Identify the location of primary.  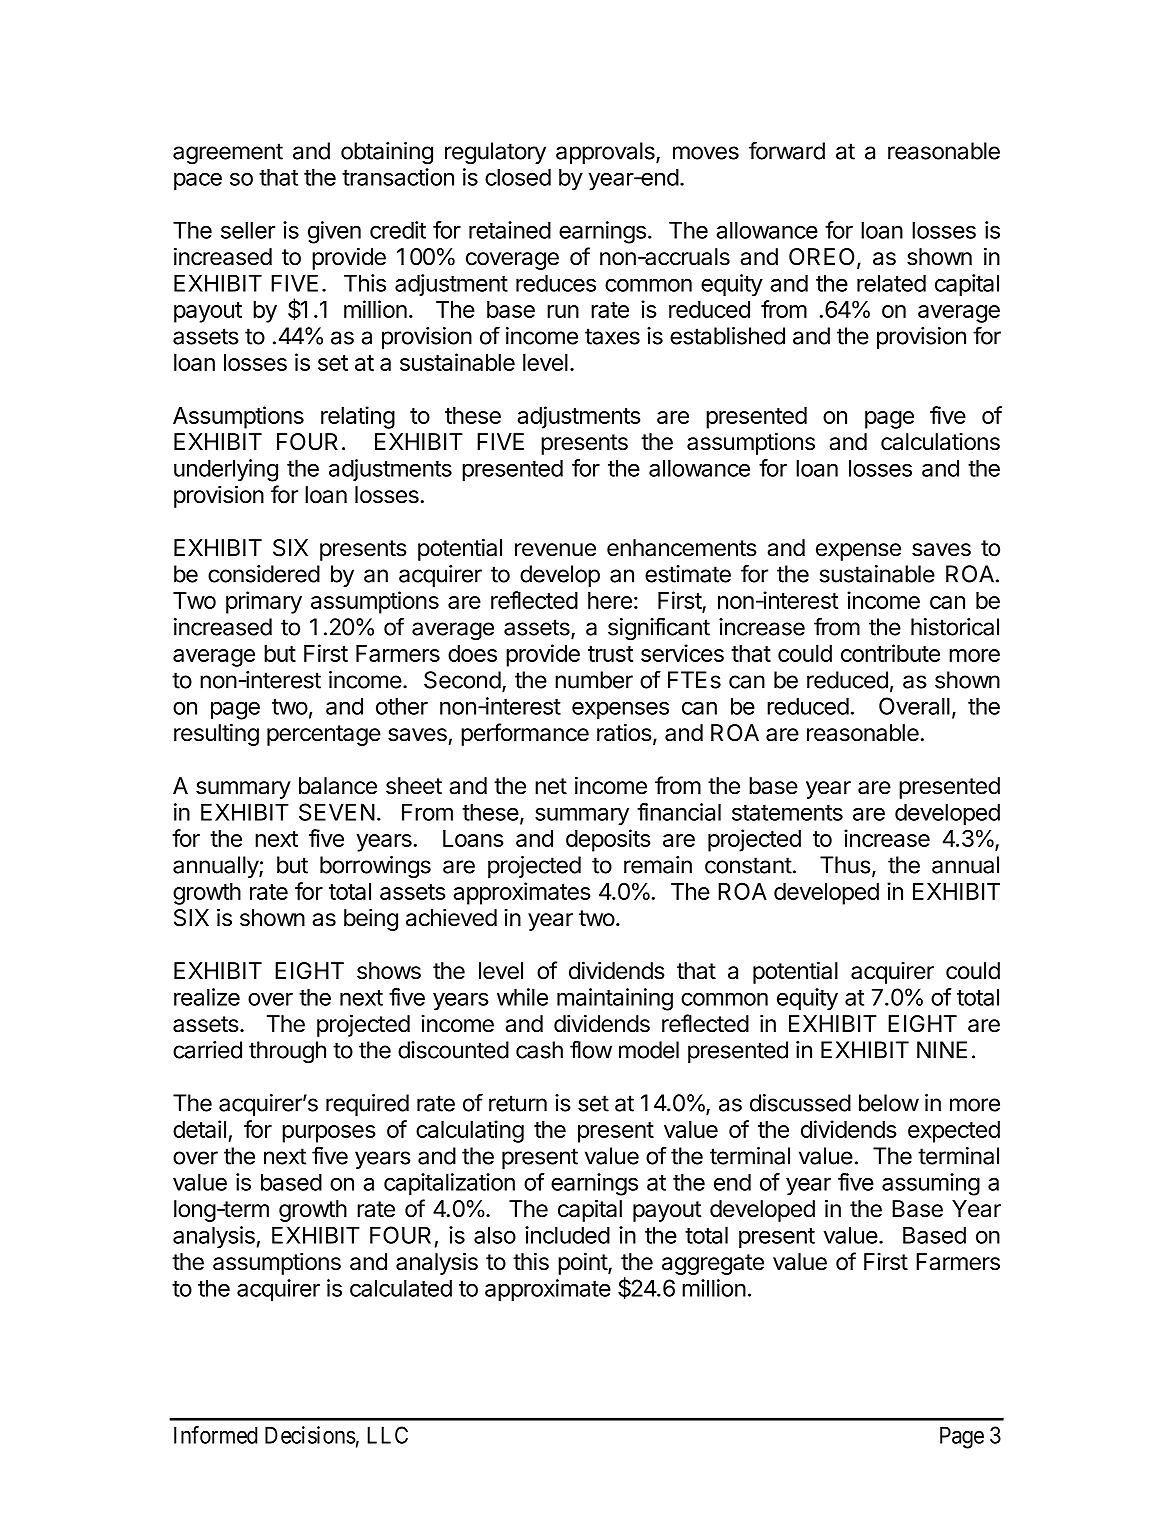
(264, 602).
